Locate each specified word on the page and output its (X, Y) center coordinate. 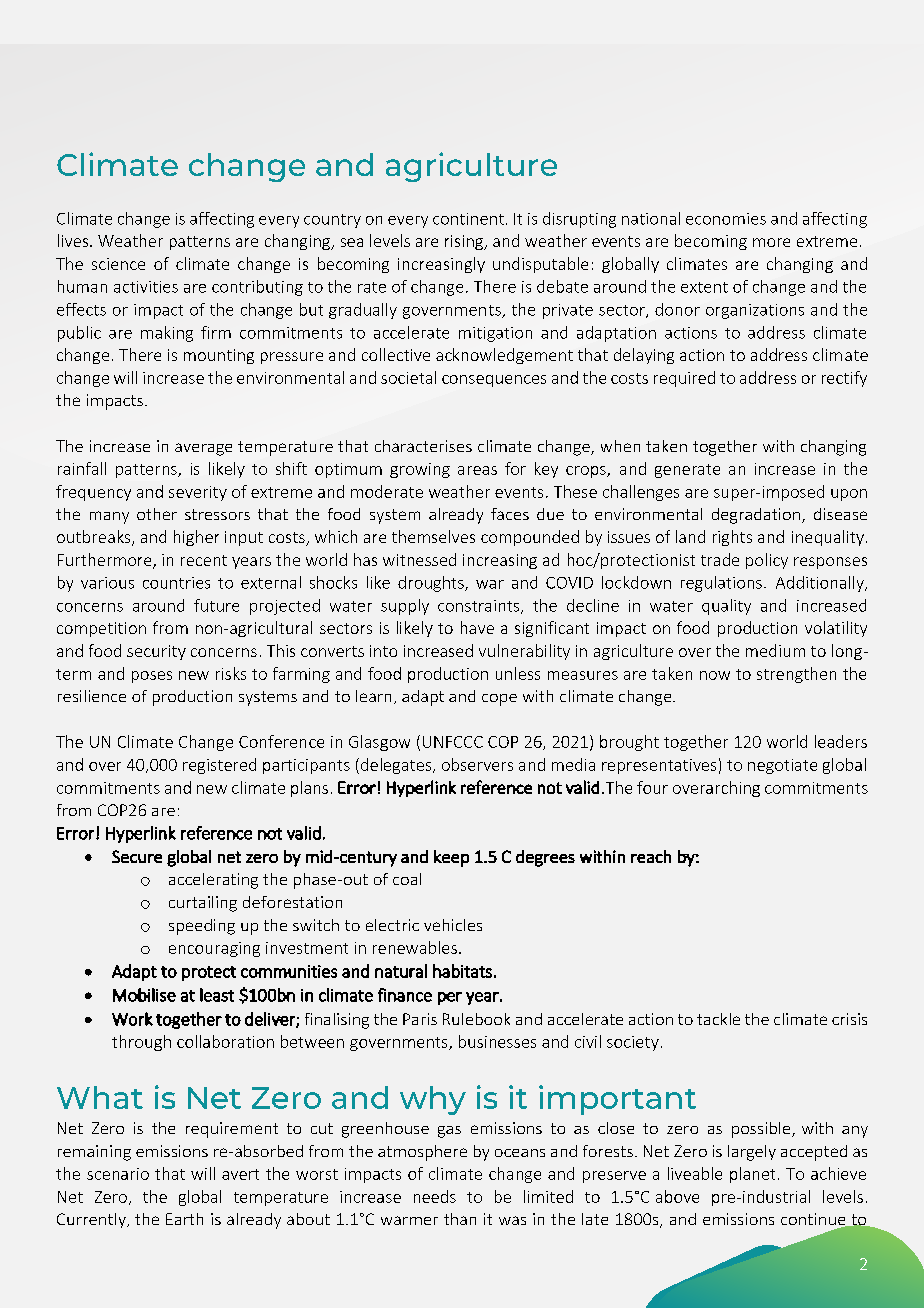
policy (767, 561)
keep (451, 858)
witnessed (419, 559)
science (118, 264)
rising (465, 242)
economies (726, 219)
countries (176, 583)
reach (651, 856)
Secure (137, 856)
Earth (184, 1219)
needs (435, 1196)
